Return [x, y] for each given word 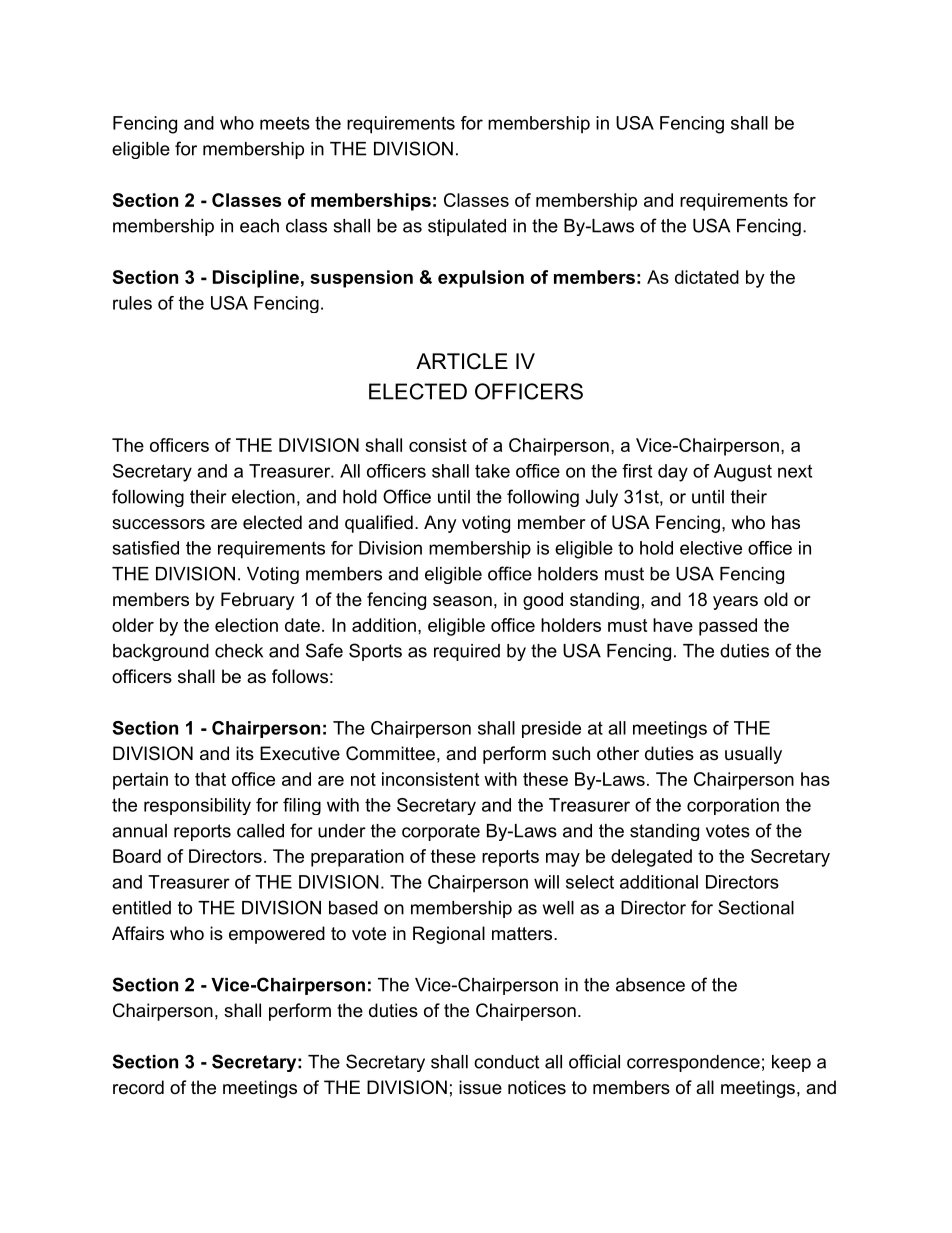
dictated [707, 277]
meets [285, 123]
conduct [506, 1062]
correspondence [693, 1063]
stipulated [467, 227]
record [138, 1087]
